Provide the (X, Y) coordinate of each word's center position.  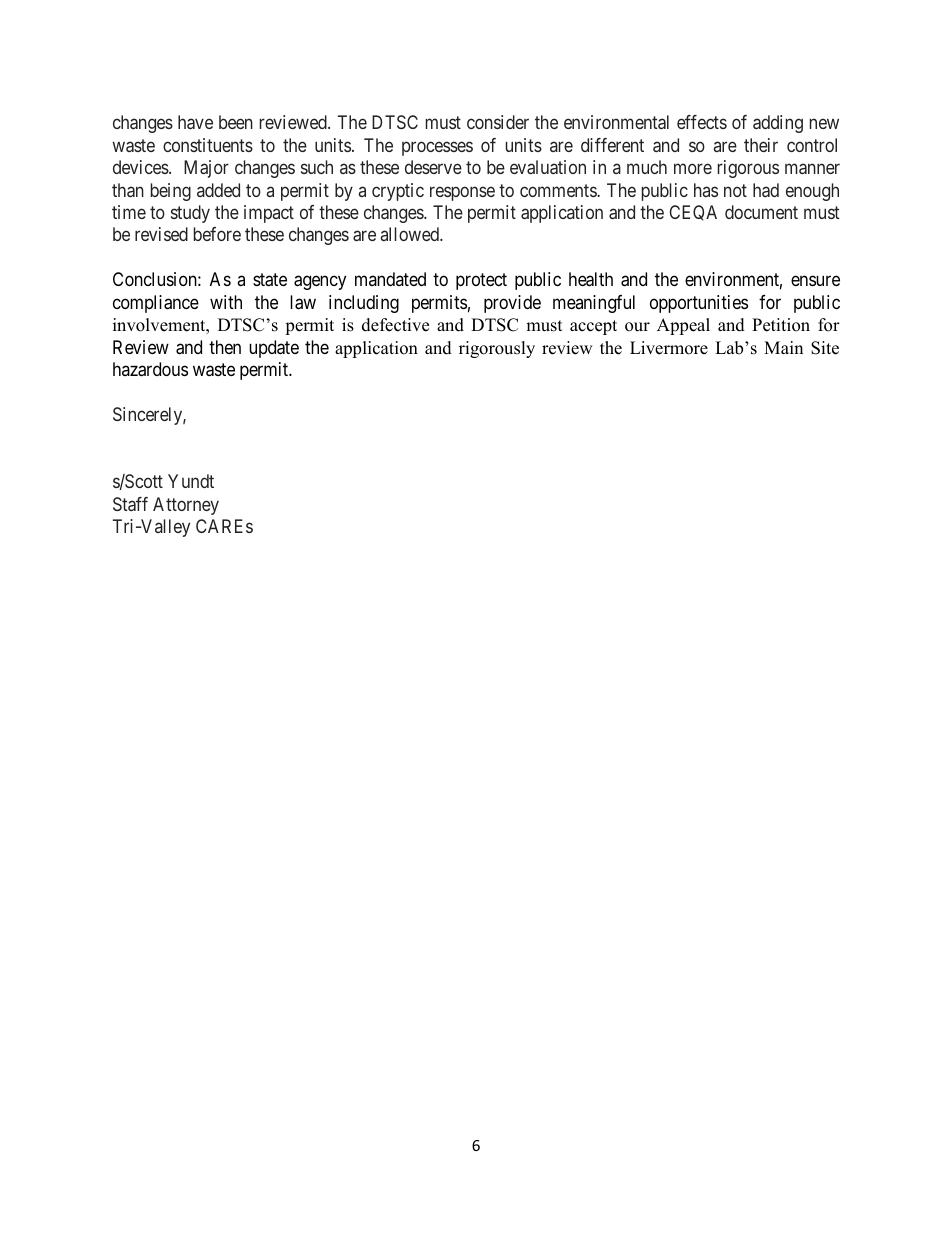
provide (512, 304)
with (226, 302)
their (761, 145)
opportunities (699, 304)
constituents (208, 145)
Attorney (186, 506)
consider (498, 122)
